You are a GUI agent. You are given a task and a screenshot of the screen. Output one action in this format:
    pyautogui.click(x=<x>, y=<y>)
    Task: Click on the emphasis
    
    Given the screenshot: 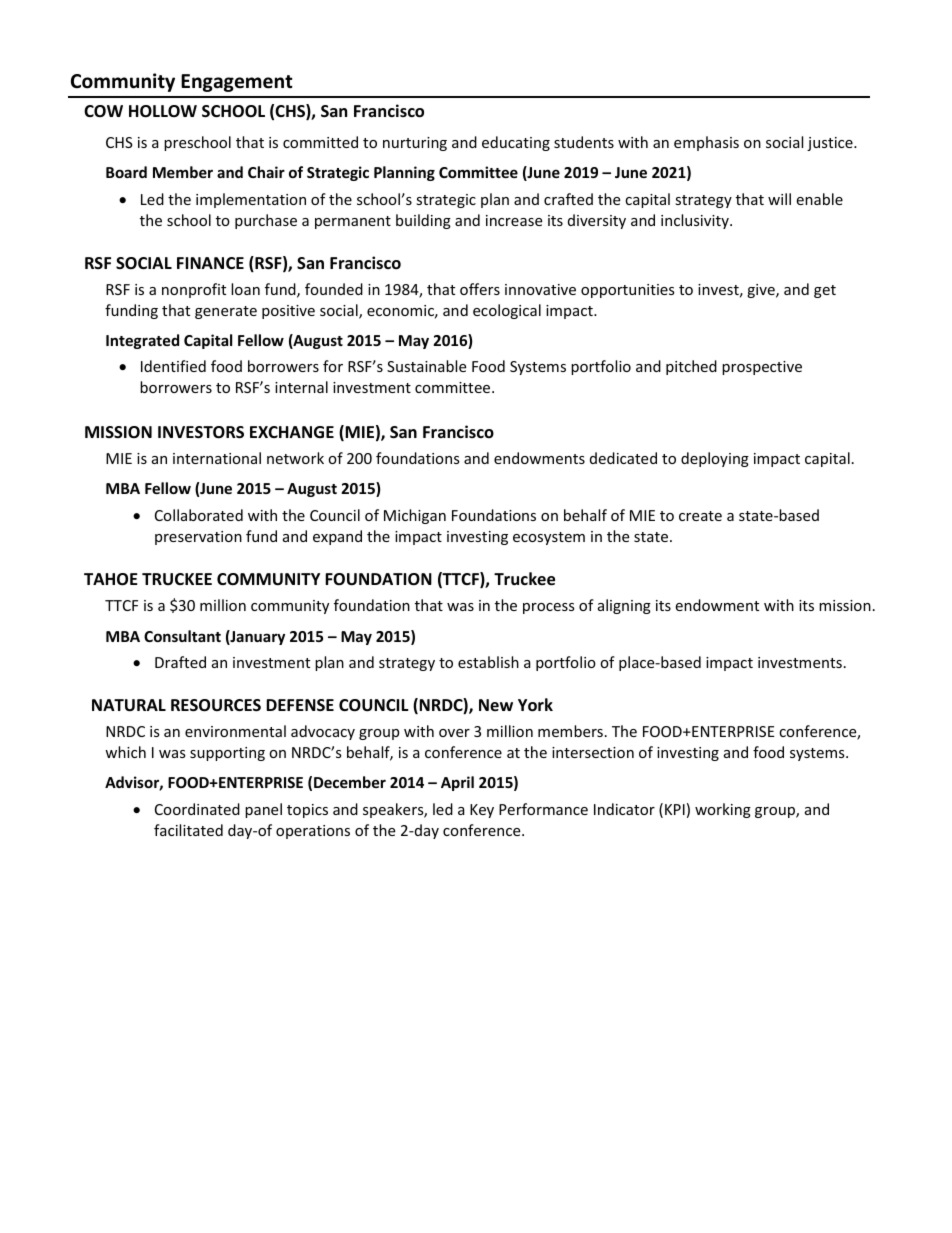 What is the action you would take?
    pyautogui.click(x=706, y=143)
